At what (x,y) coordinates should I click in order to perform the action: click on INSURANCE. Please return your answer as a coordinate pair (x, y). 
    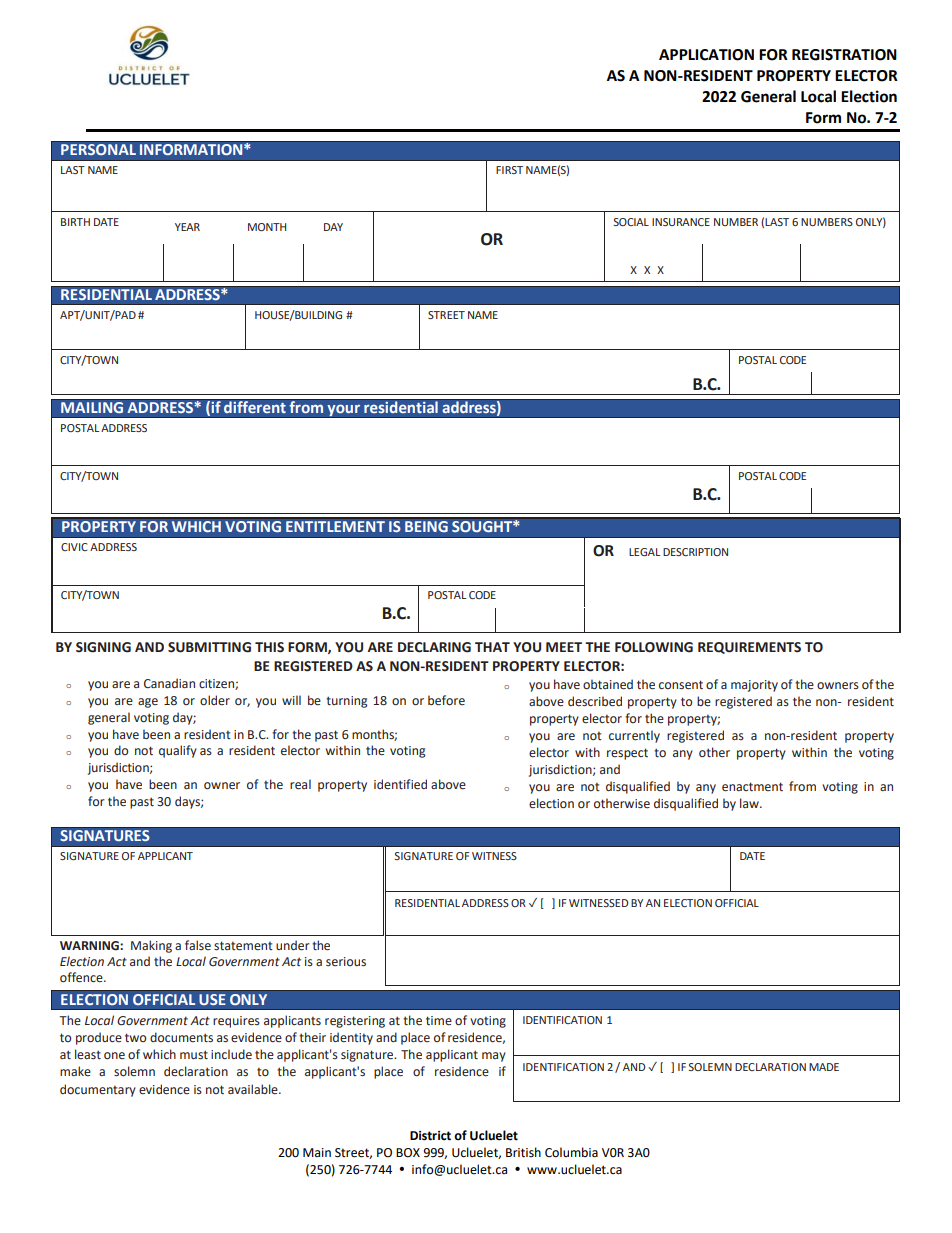
    Looking at the image, I should click on (681, 222).
